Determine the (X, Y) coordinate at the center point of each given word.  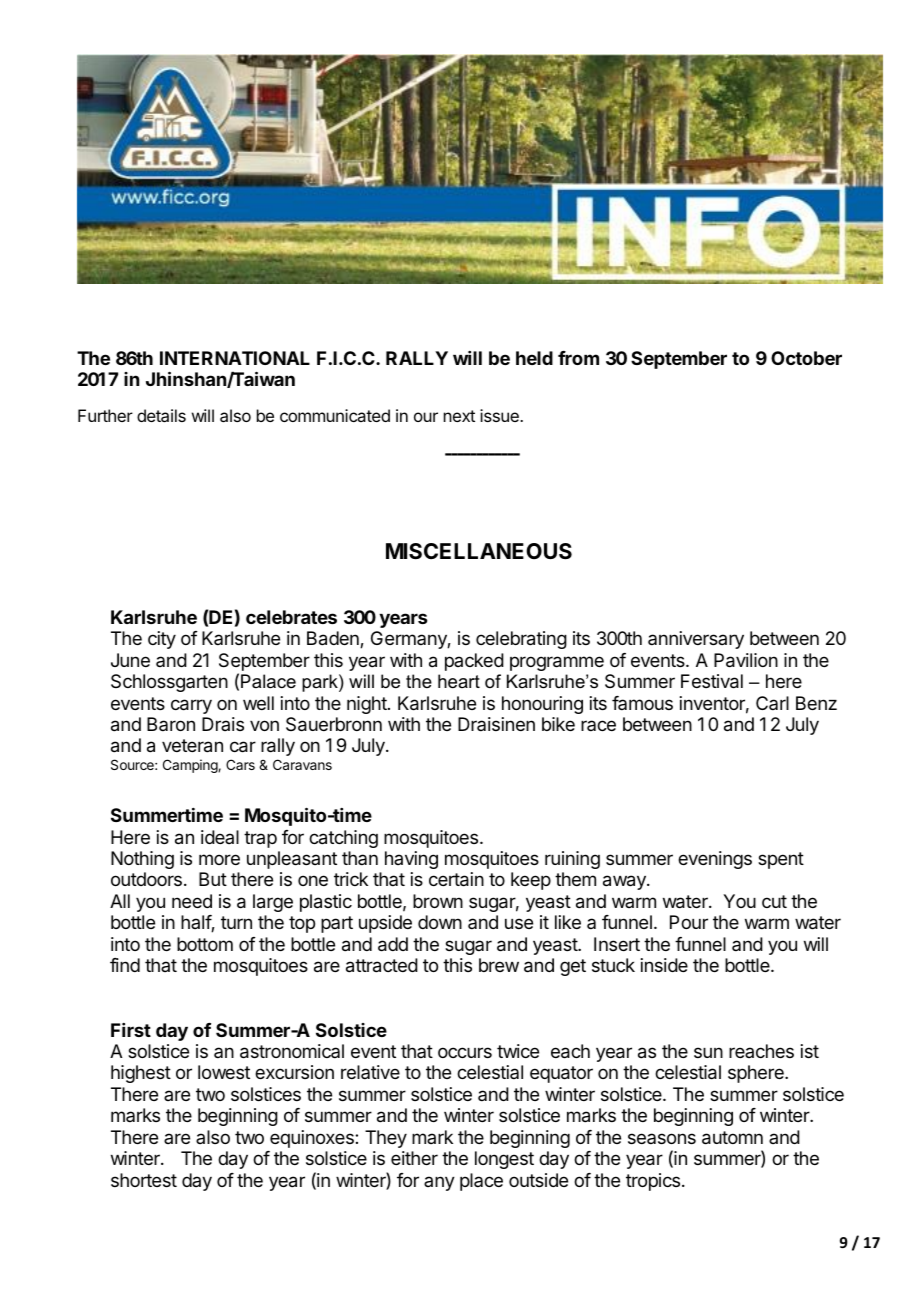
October (806, 358)
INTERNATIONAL (235, 358)
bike (558, 724)
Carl (772, 703)
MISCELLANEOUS (479, 551)
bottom (205, 944)
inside (664, 965)
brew (499, 965)
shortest (144, 1180)
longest (504, 1160)
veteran (192, 746)
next (459, 416)
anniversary (696, 640)
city (162, 640)
